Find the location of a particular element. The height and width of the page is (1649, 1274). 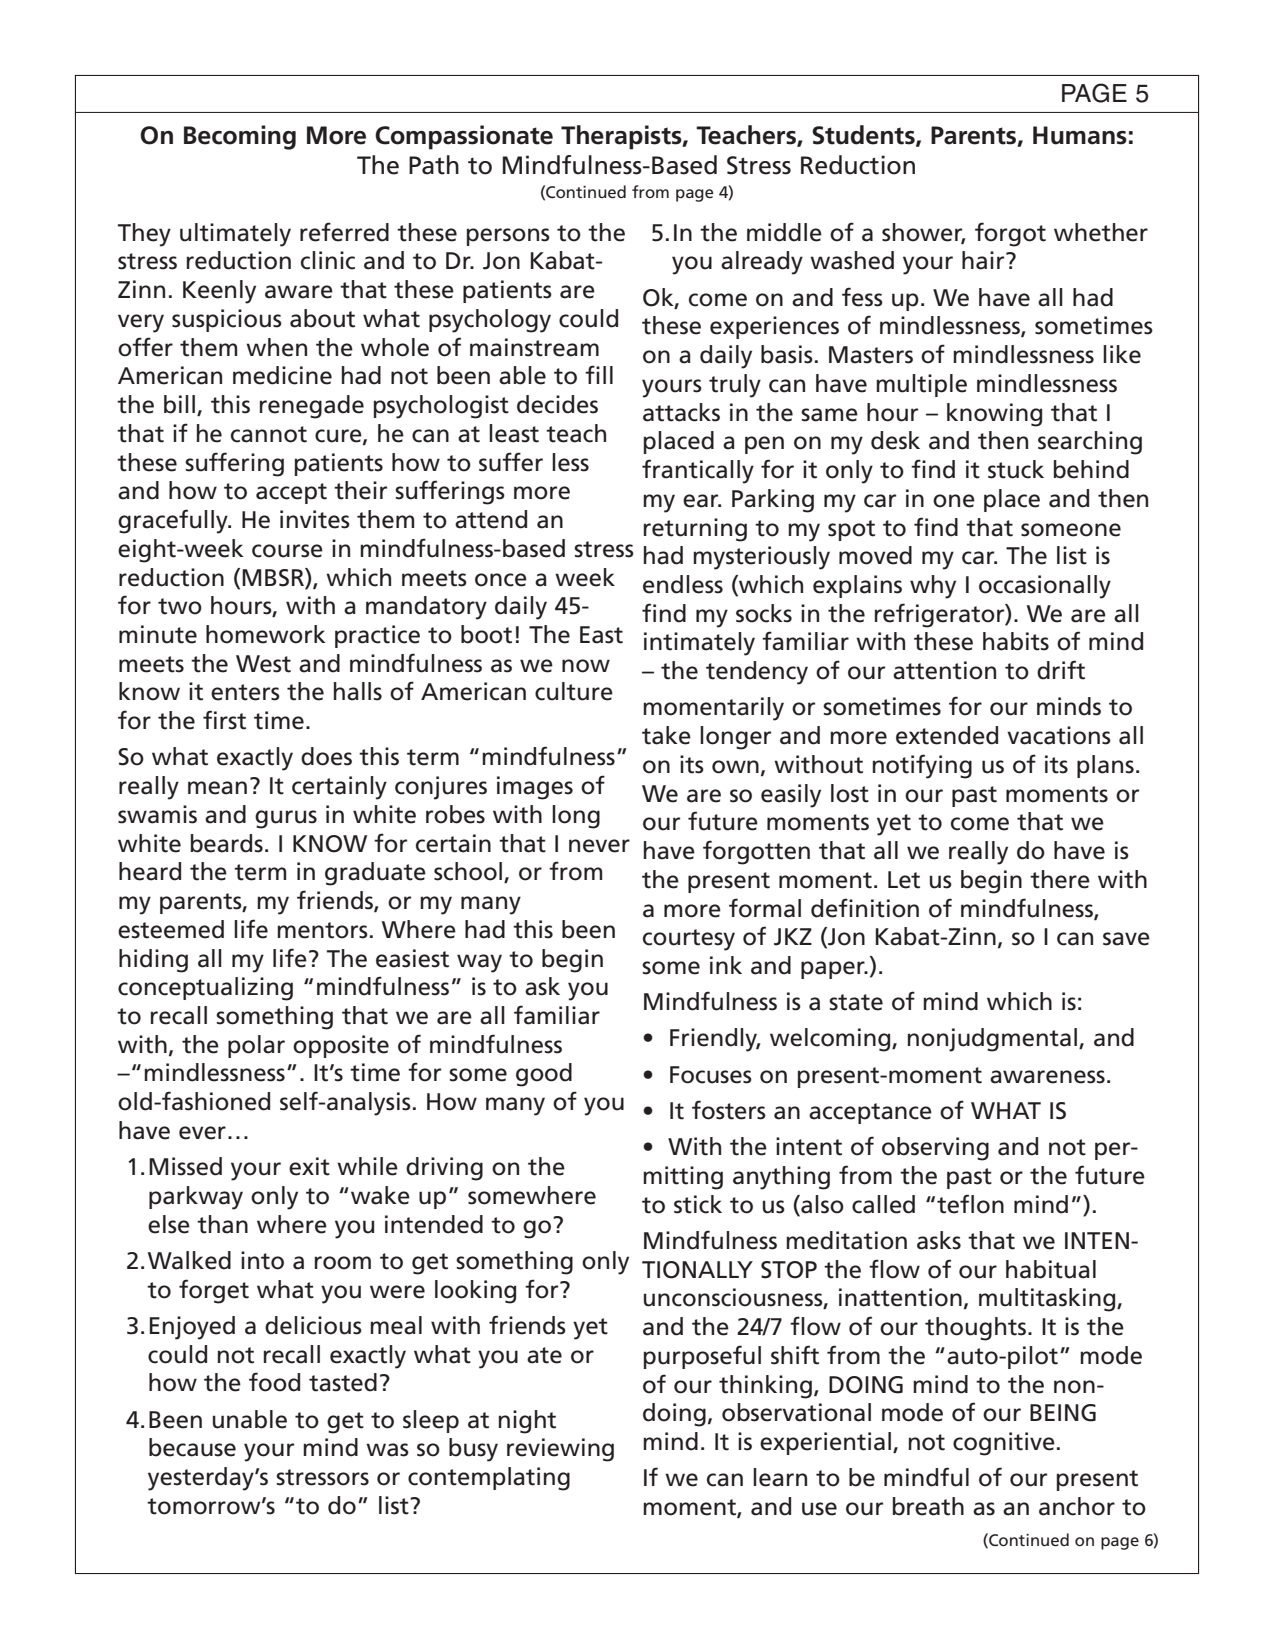

reviewing is located at coordinates (560, 1450).
